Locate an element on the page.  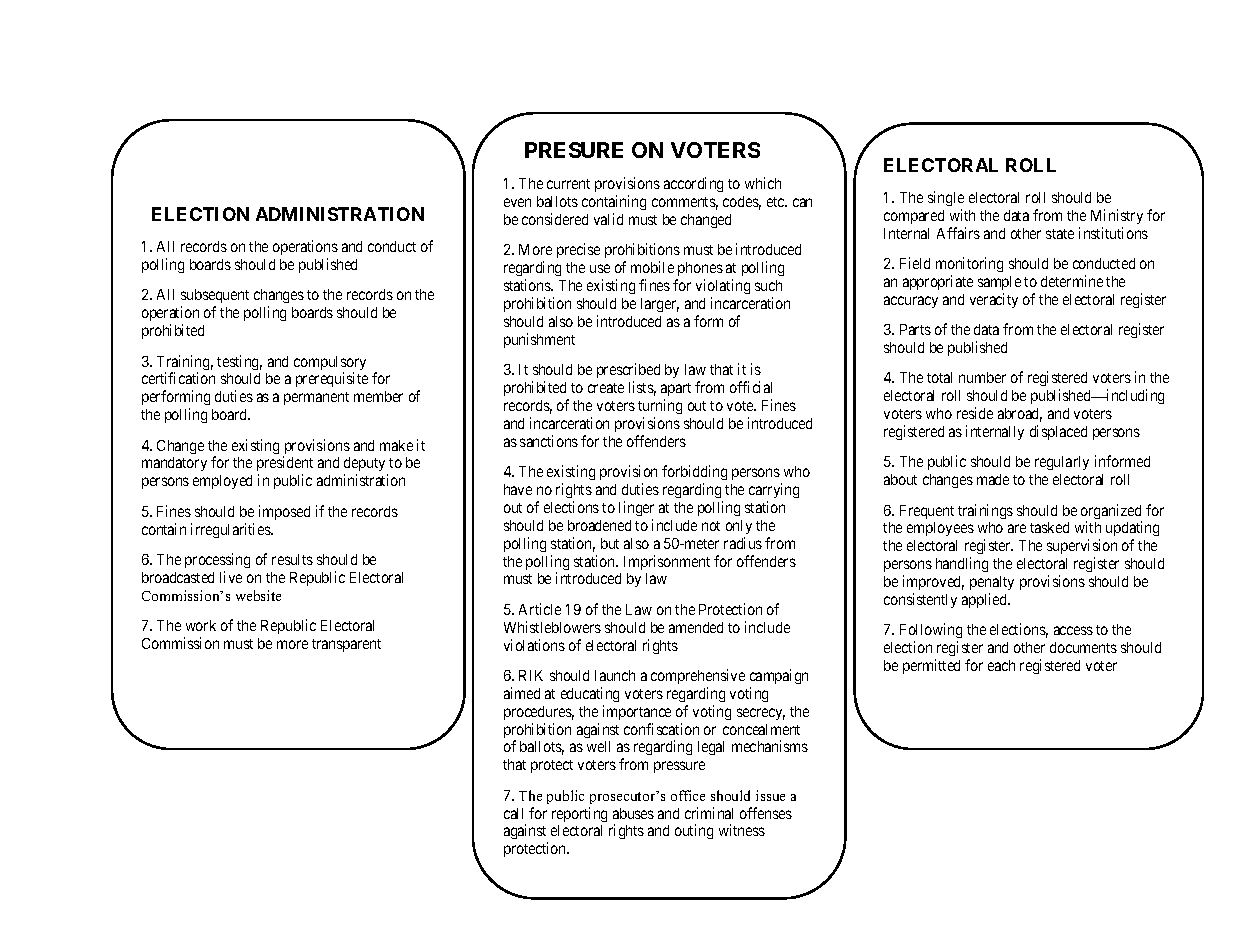
transparent is located at coordinates (346, 645).
